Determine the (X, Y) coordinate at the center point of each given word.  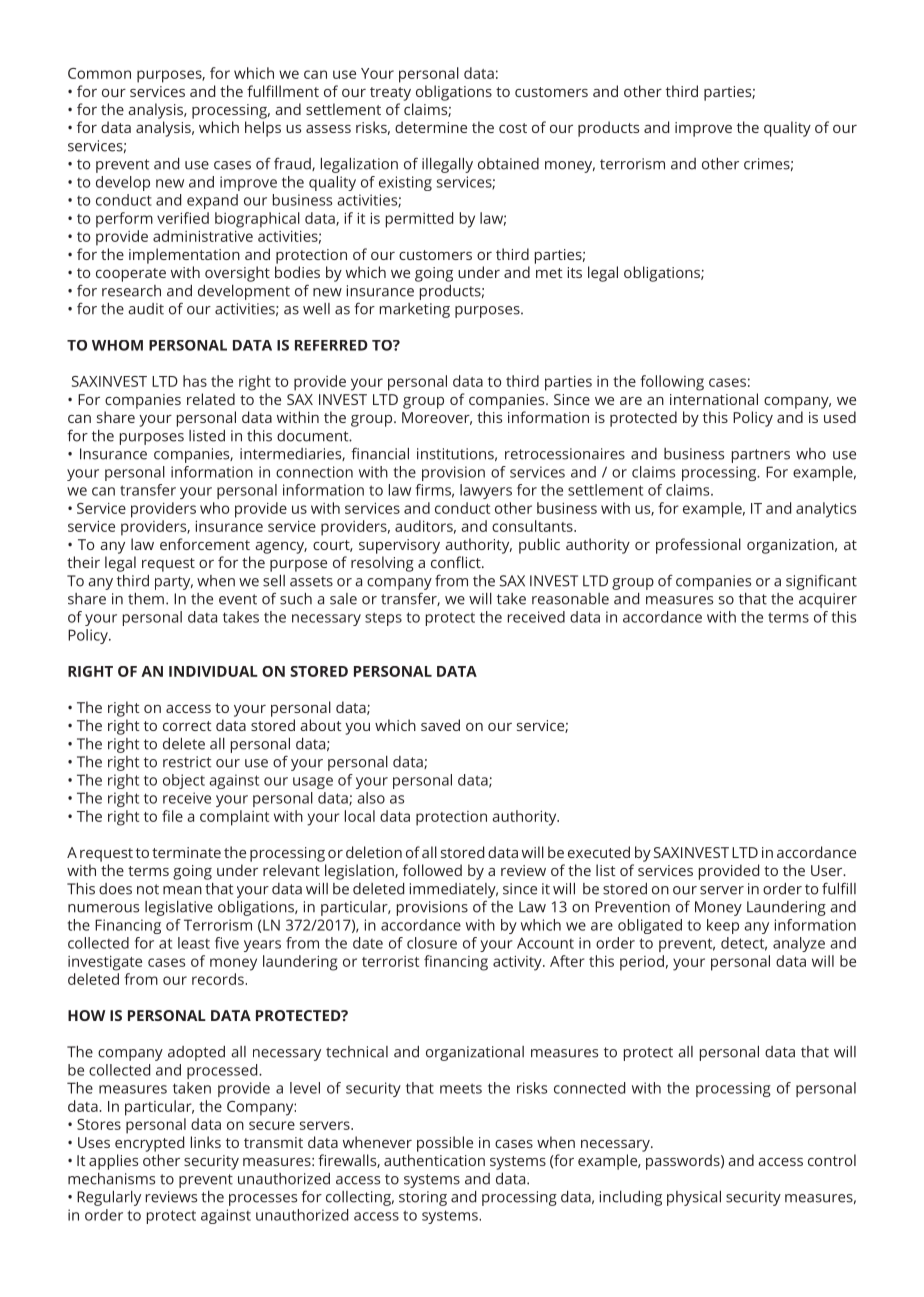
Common (99, 73)
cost (513, 128)
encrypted (149, 1144)
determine (431, 127)
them (146, 598)
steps (383, 619)
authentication (434, 1160)
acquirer (828, 600)
